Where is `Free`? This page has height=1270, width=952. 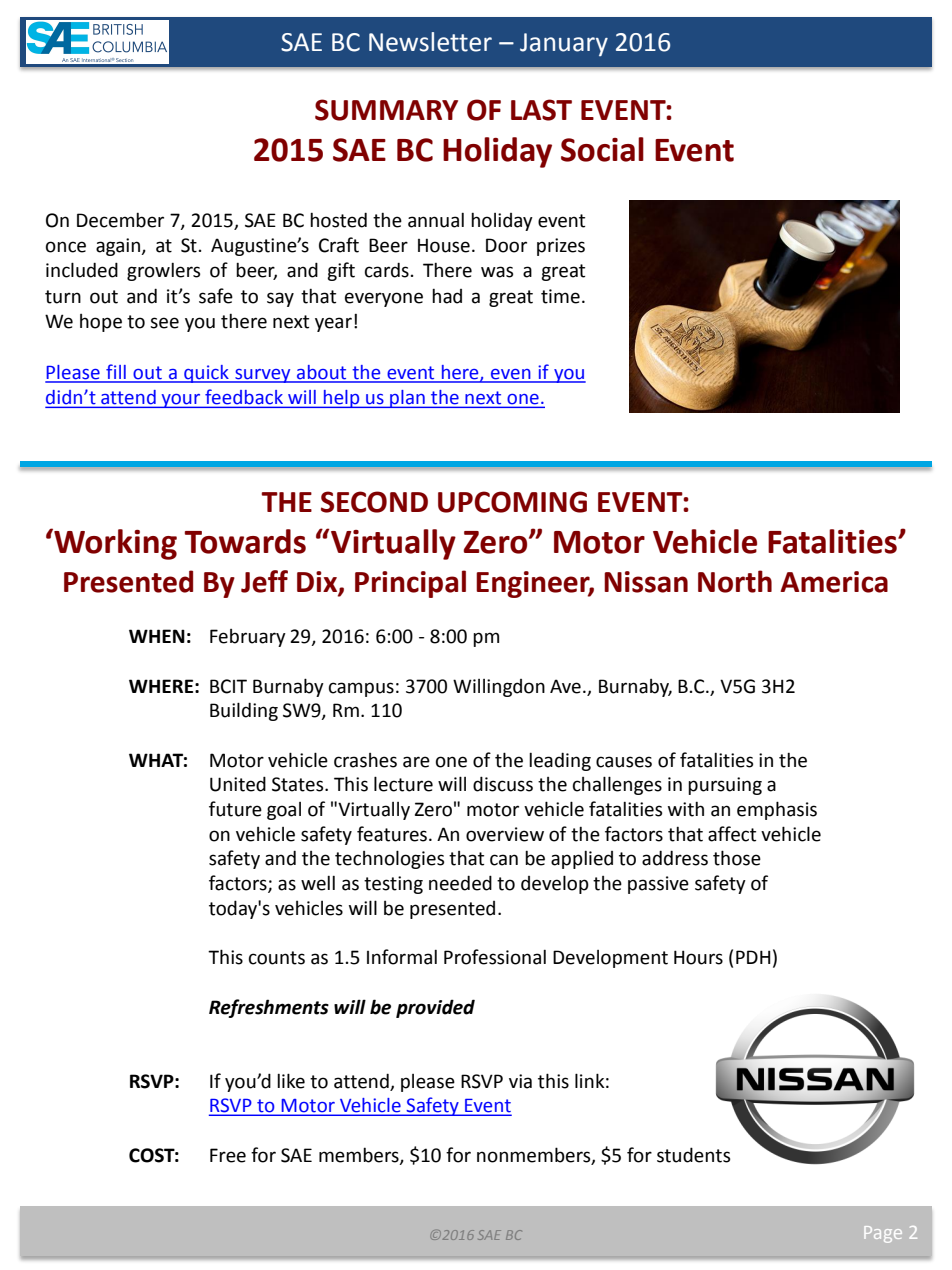 Free is located at coordinates (228, 1155).
